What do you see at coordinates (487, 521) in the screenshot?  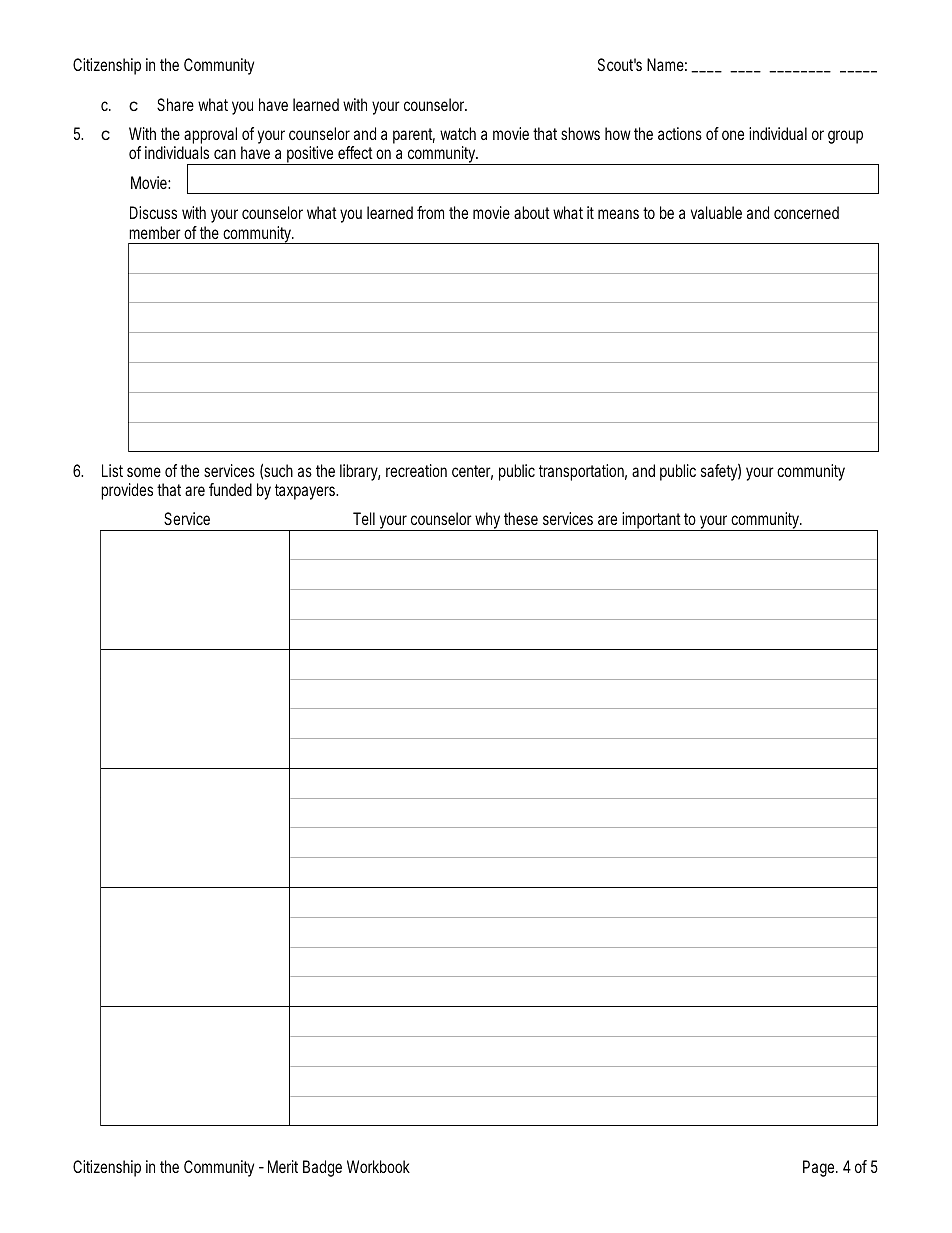 I see `why` at bounding box center [487, 521].
